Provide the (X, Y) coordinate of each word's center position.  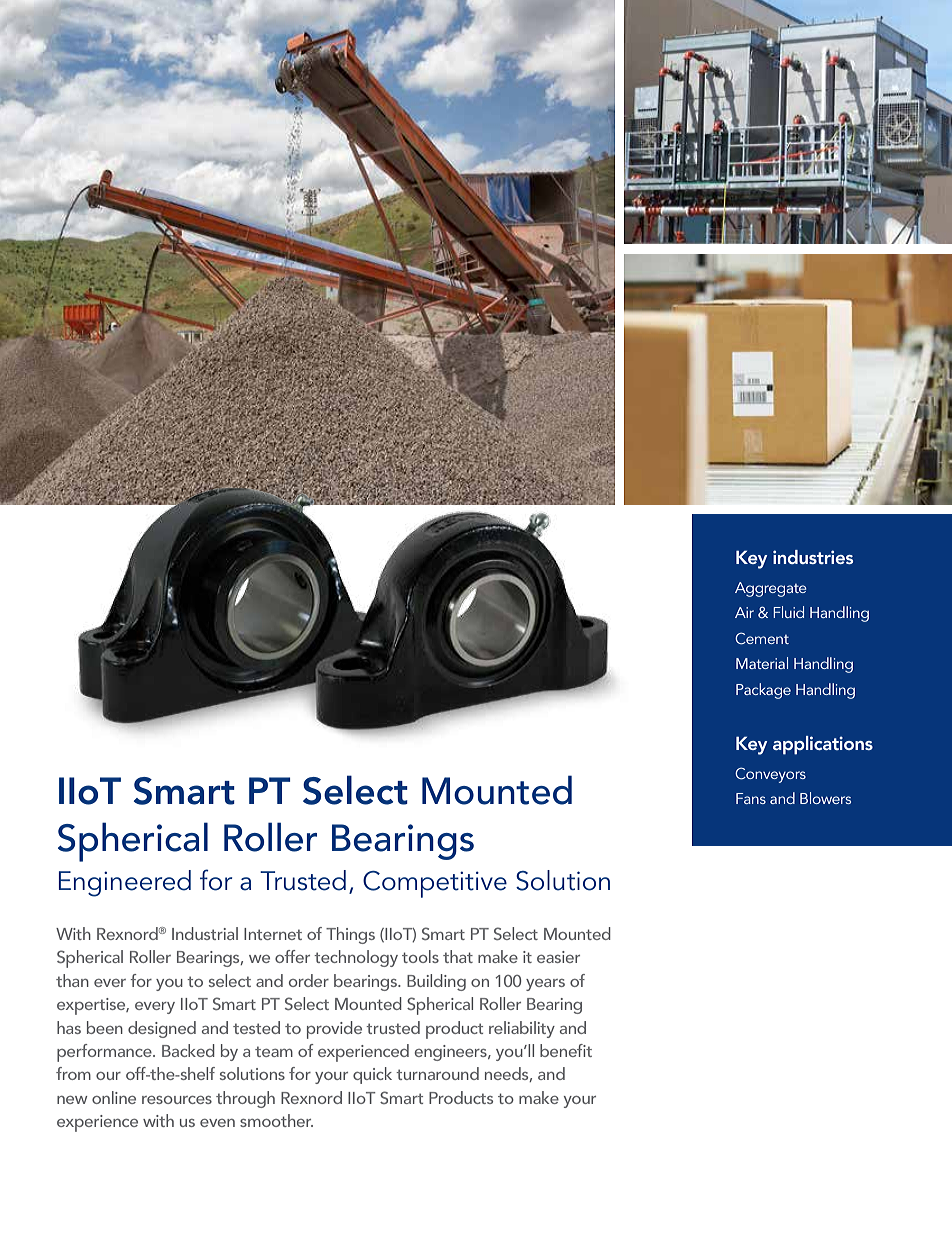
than (72, 980)
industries (813, 557)
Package (763, 691)
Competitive (435, 884)
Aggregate (771, 589)
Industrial (205, 933)
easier (558, 957)
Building (436, 982)
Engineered (125, 883)
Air (744, 612)
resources (177, 1100)
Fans (751, 798)
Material (762, 663)
